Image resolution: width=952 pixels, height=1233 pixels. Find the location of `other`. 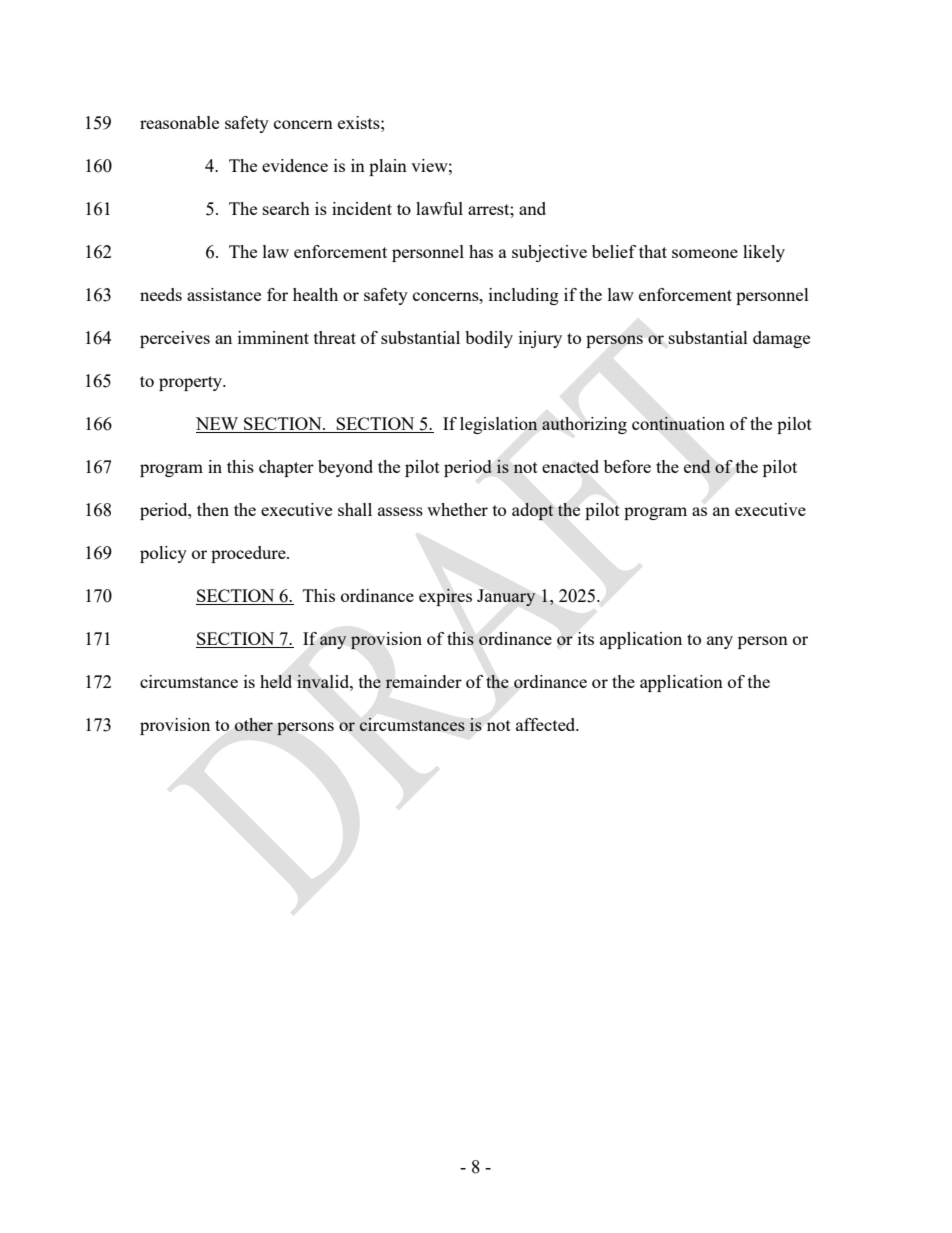

other is located at coordinates (254, 724).
